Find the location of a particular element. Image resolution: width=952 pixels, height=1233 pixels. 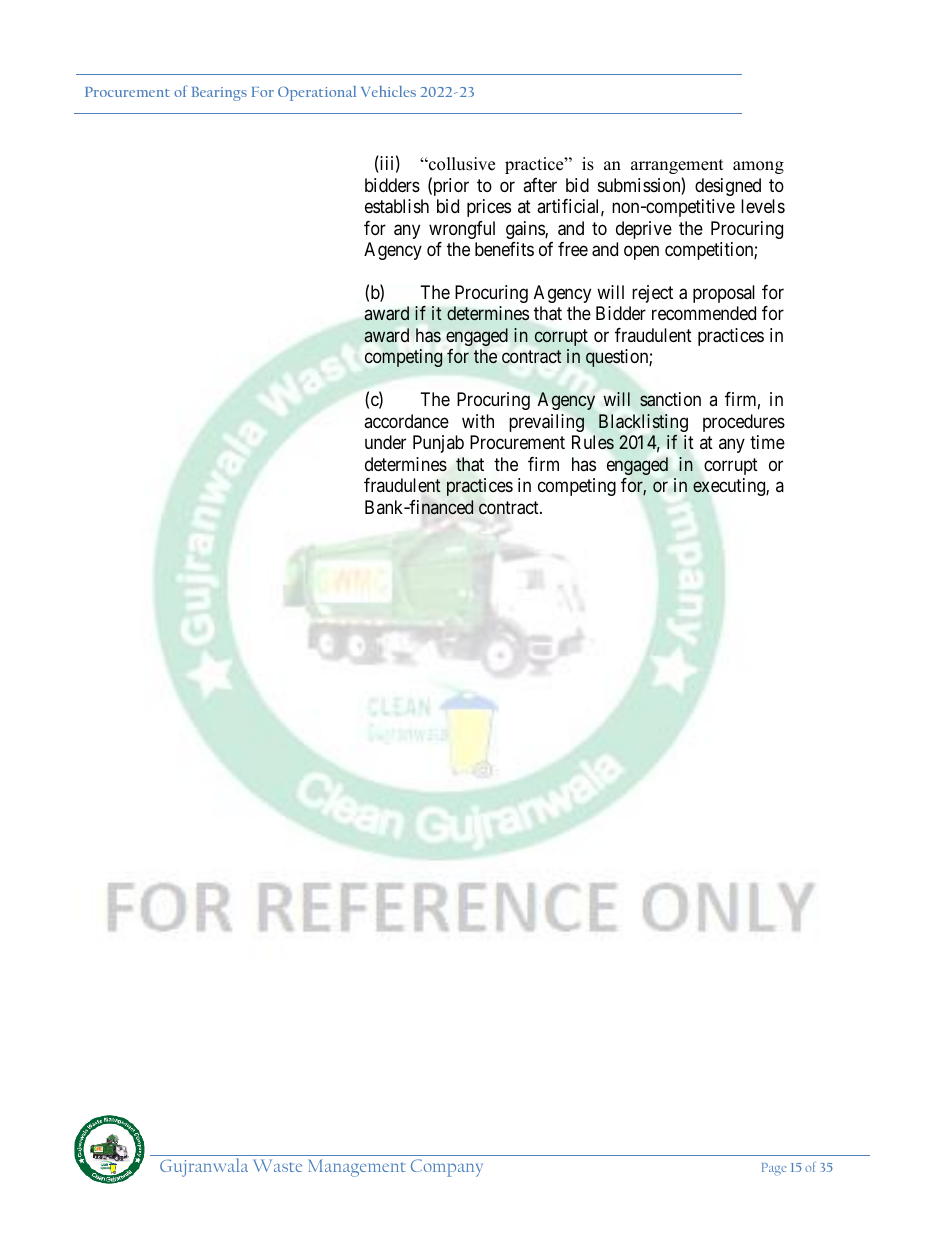

after is located at coordinates (540, 185).
